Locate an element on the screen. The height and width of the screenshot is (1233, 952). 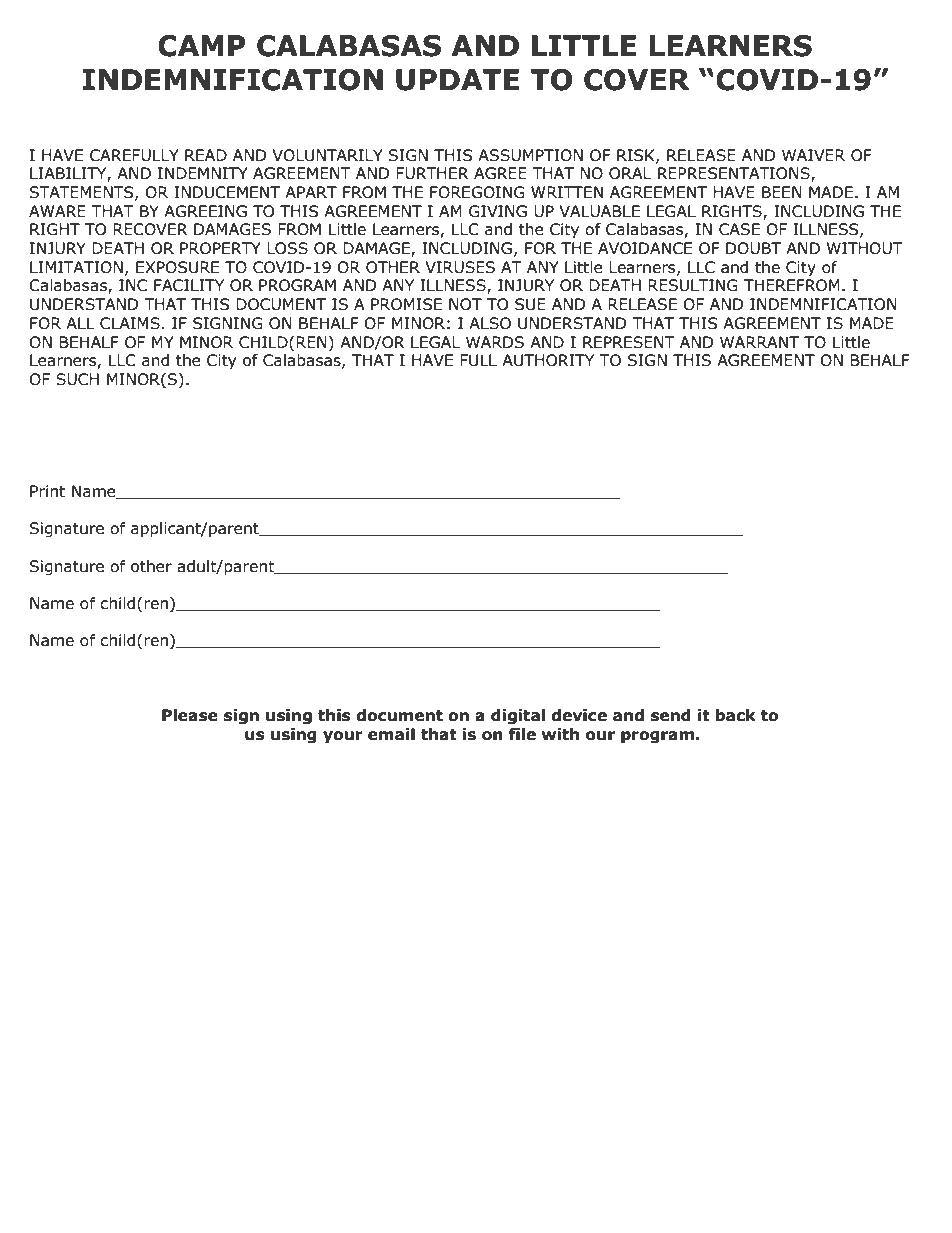
CAMP is located at coordinates (201, 46).
